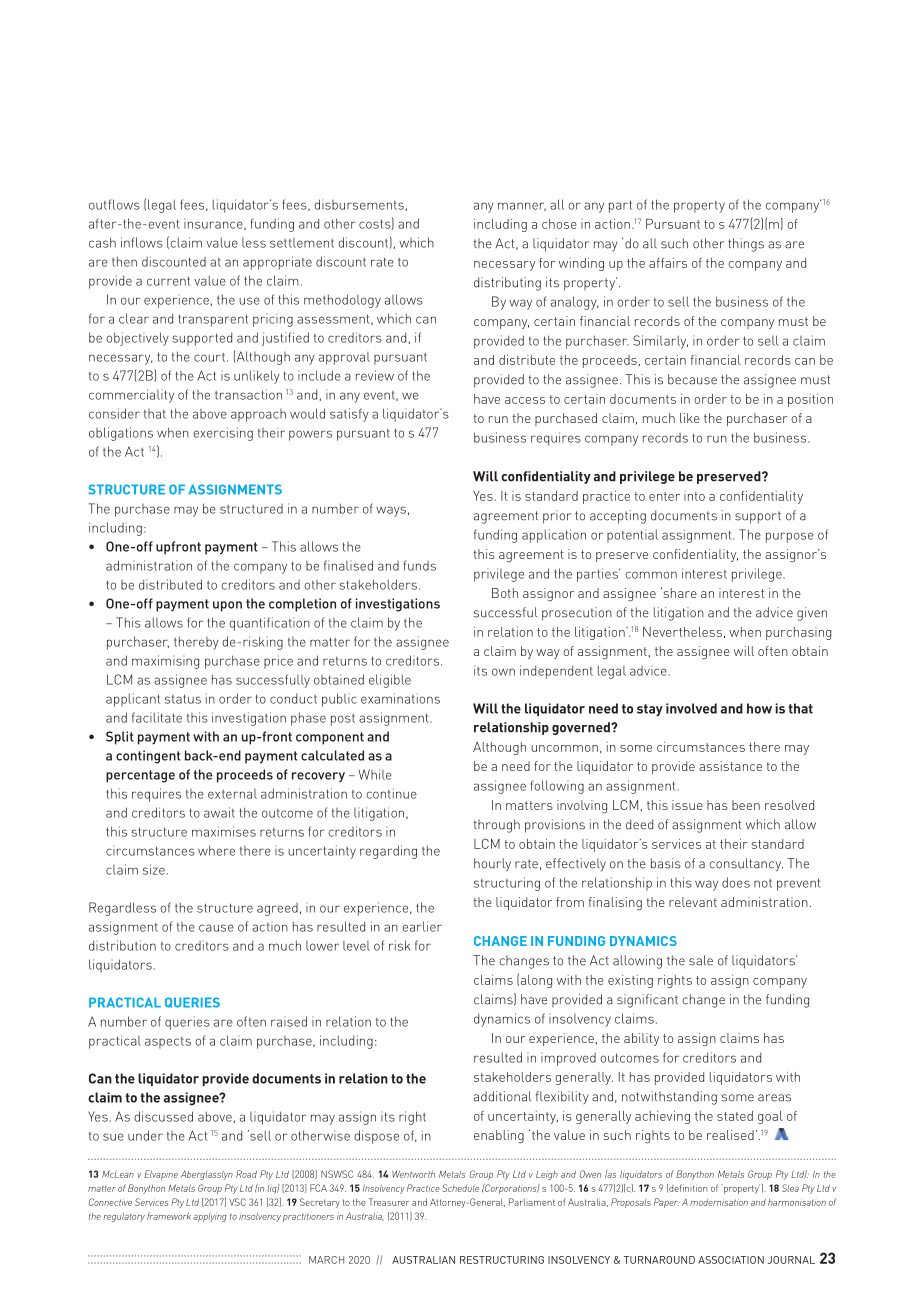 The image size is (924, 1308). Describe the element at coordinates (746, 245) in the document. I see `things` at that location.
